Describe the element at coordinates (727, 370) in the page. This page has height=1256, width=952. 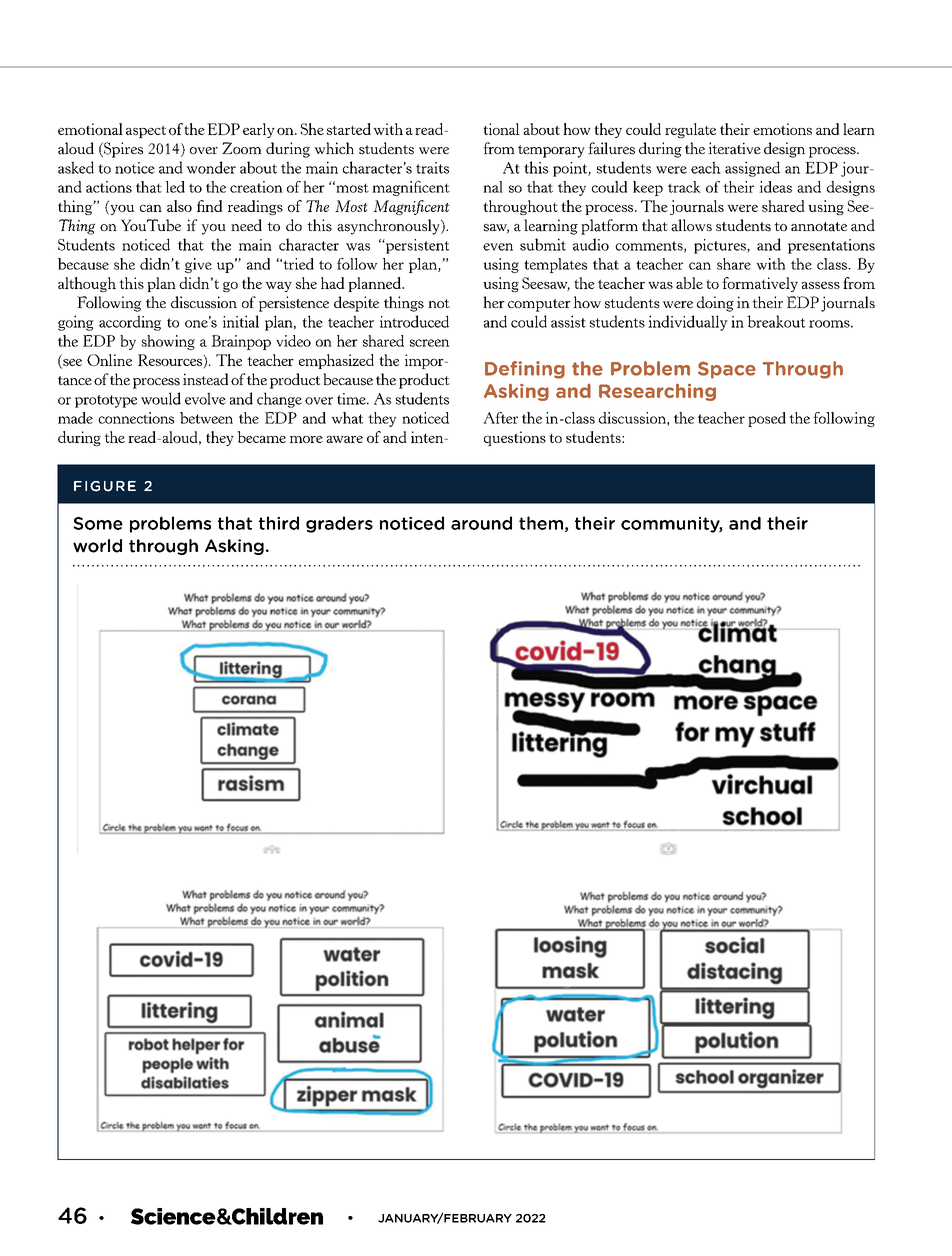
I see `Space` at that location.
